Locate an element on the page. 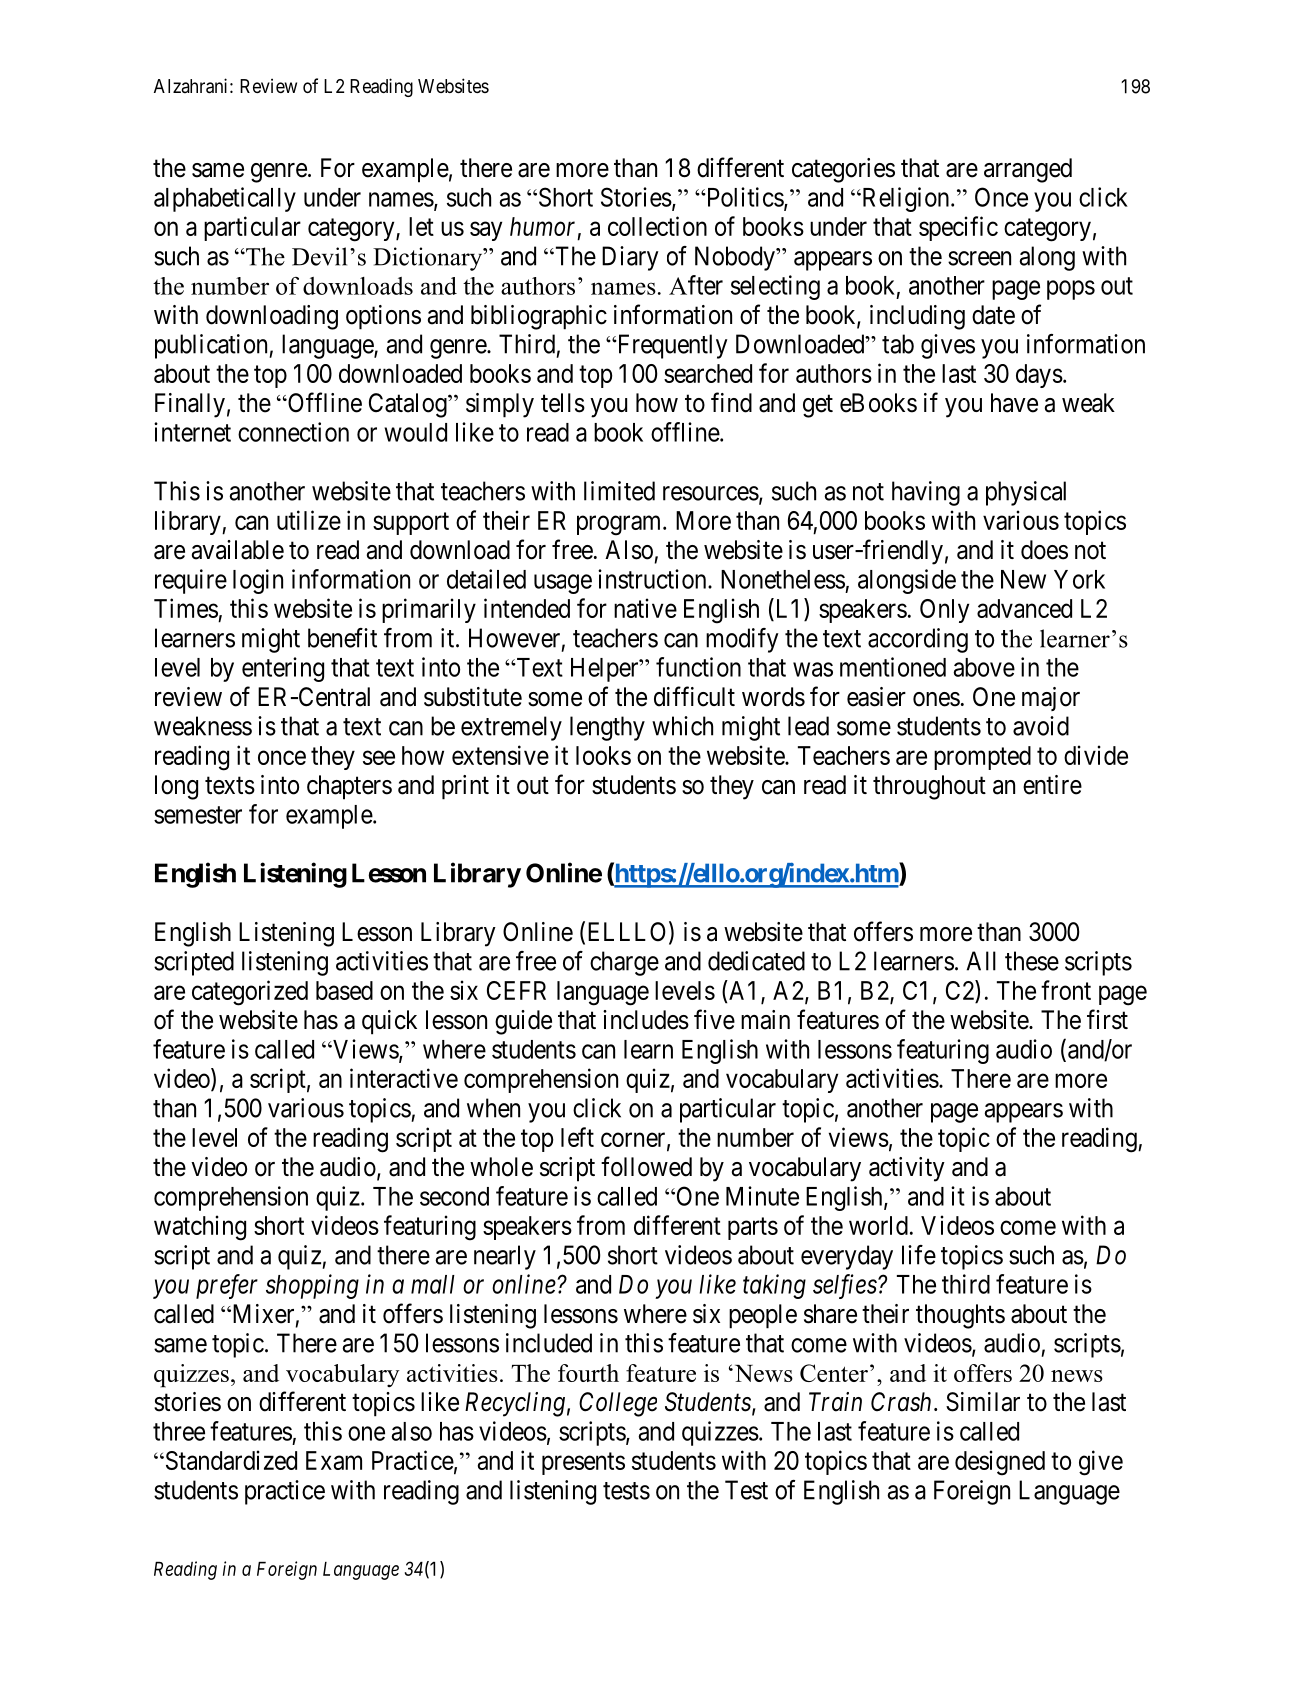 The image size is (1303, 1686). Standardized is located at coordinates (230, 1460).
